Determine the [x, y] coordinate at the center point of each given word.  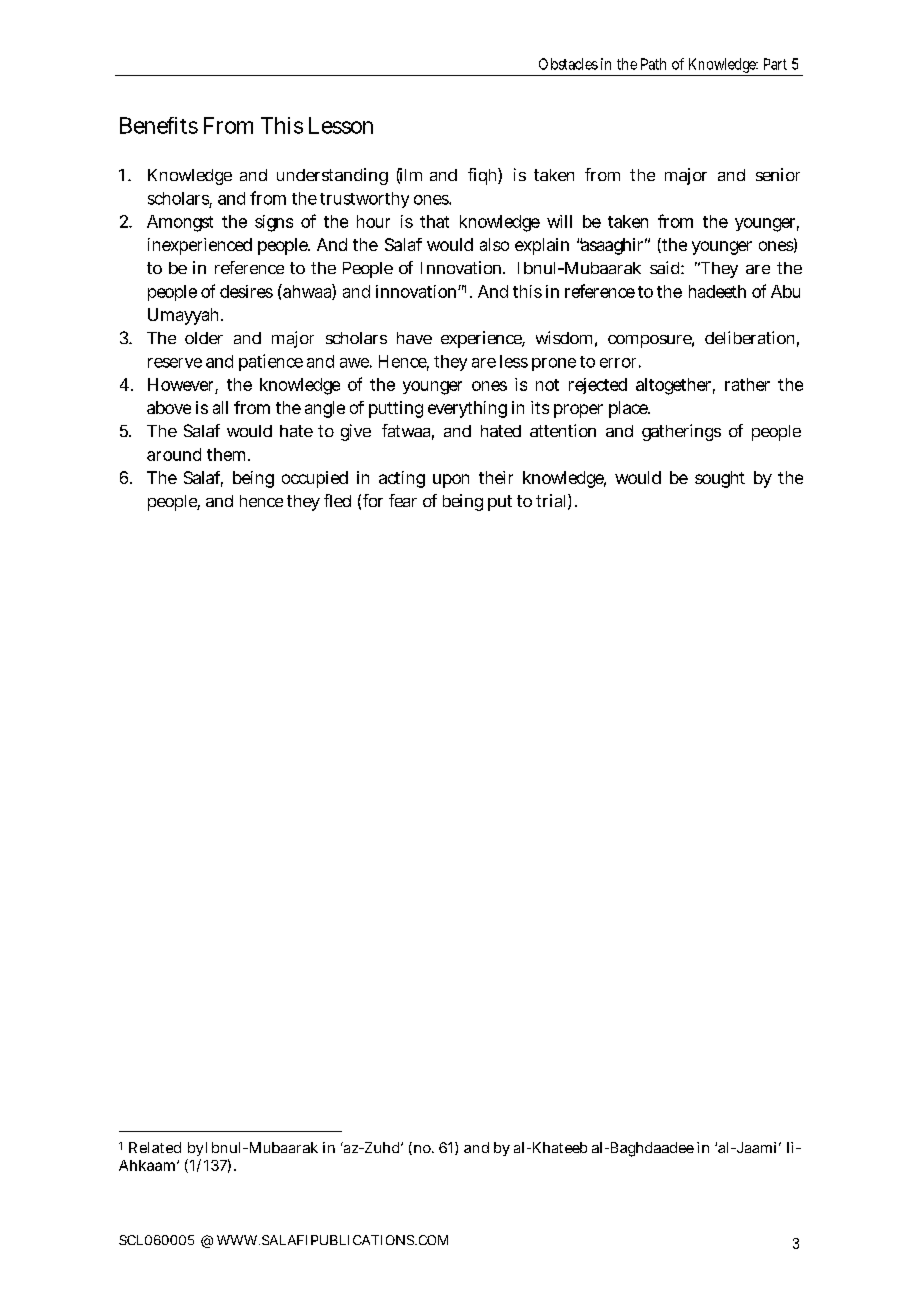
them [228, 454]
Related [155, 1147]
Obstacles [568, 64]
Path [653, 64]
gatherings [681, 432]
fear [403, 500]
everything [467, 409]
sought [720, 479]
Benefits [159, 125]
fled [337, 500]
